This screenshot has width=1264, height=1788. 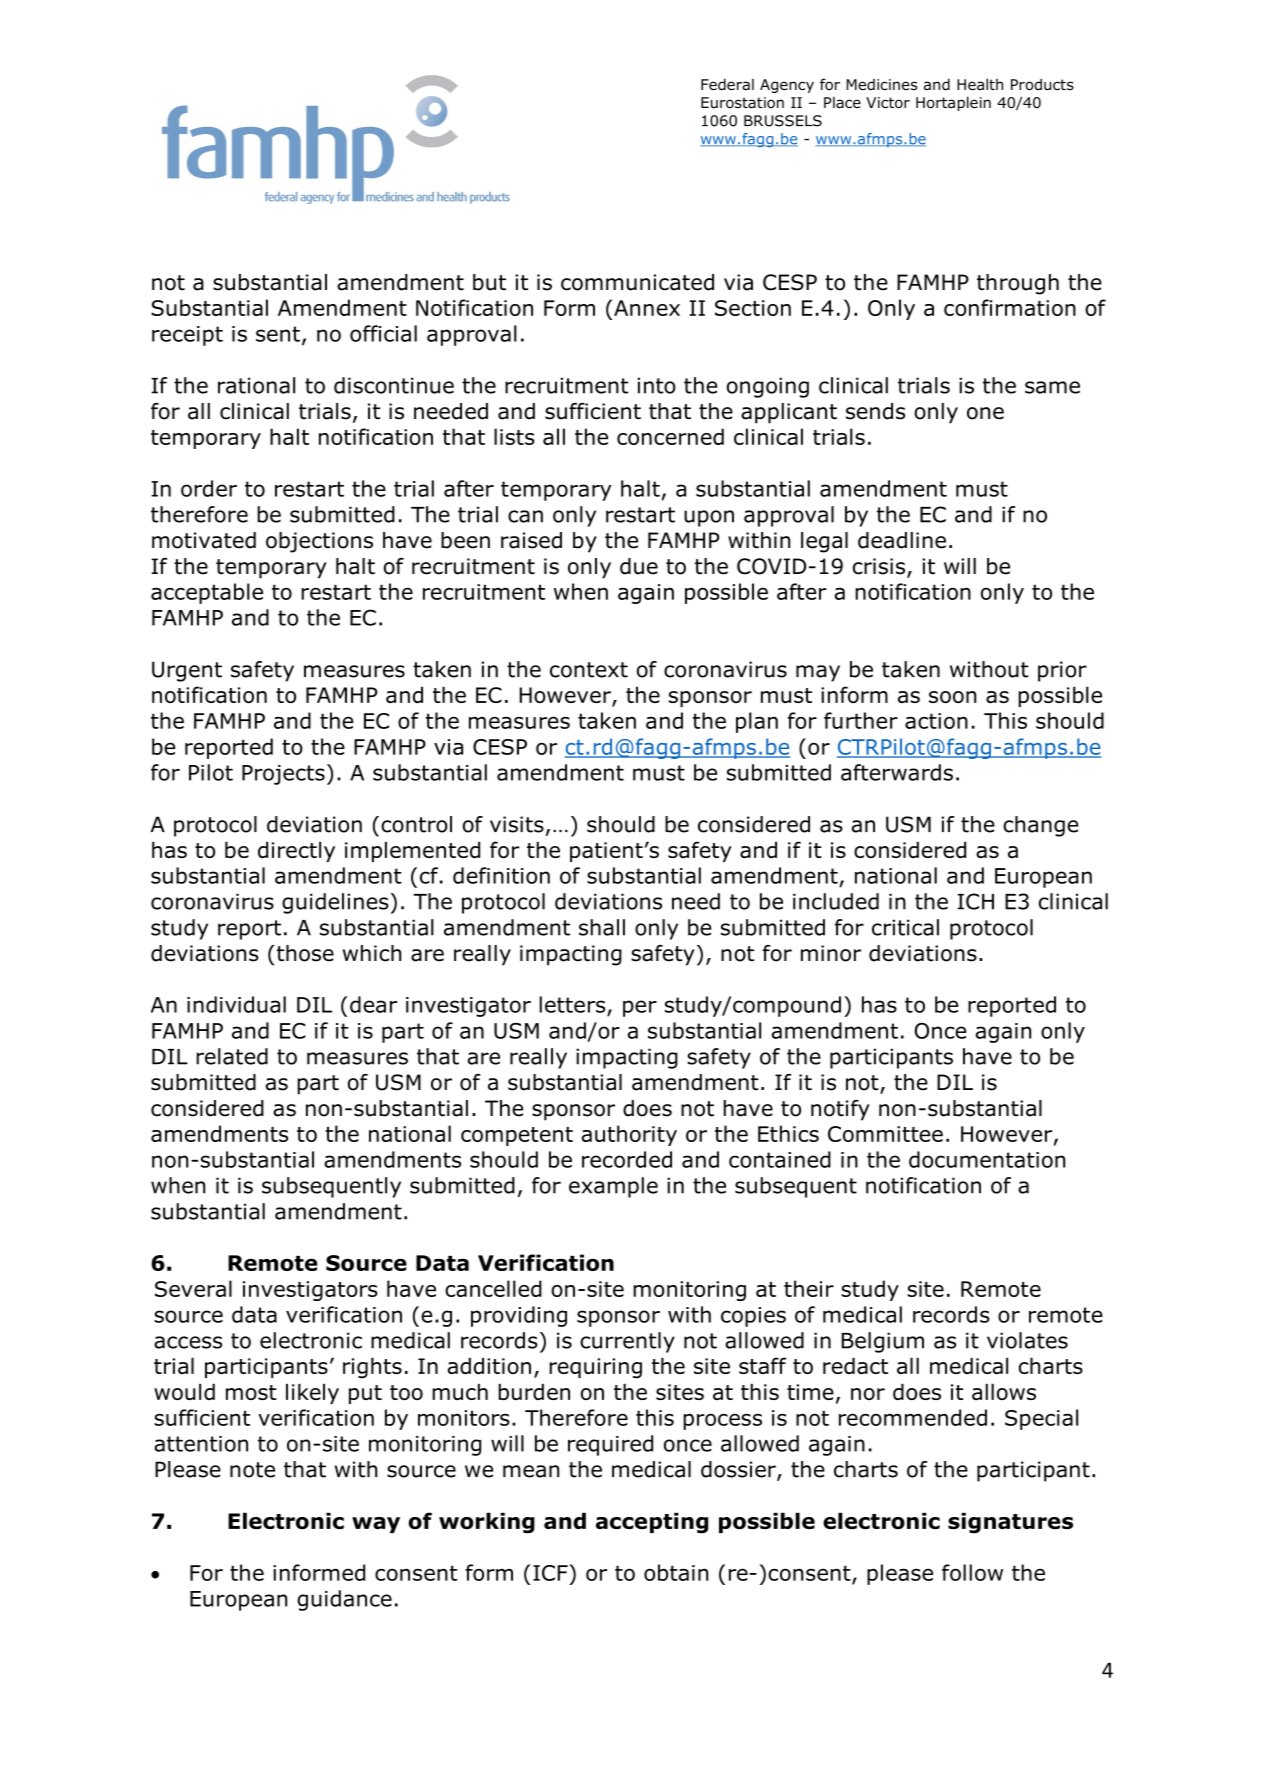 I want to click on directly, so click(x=296, y=851).
